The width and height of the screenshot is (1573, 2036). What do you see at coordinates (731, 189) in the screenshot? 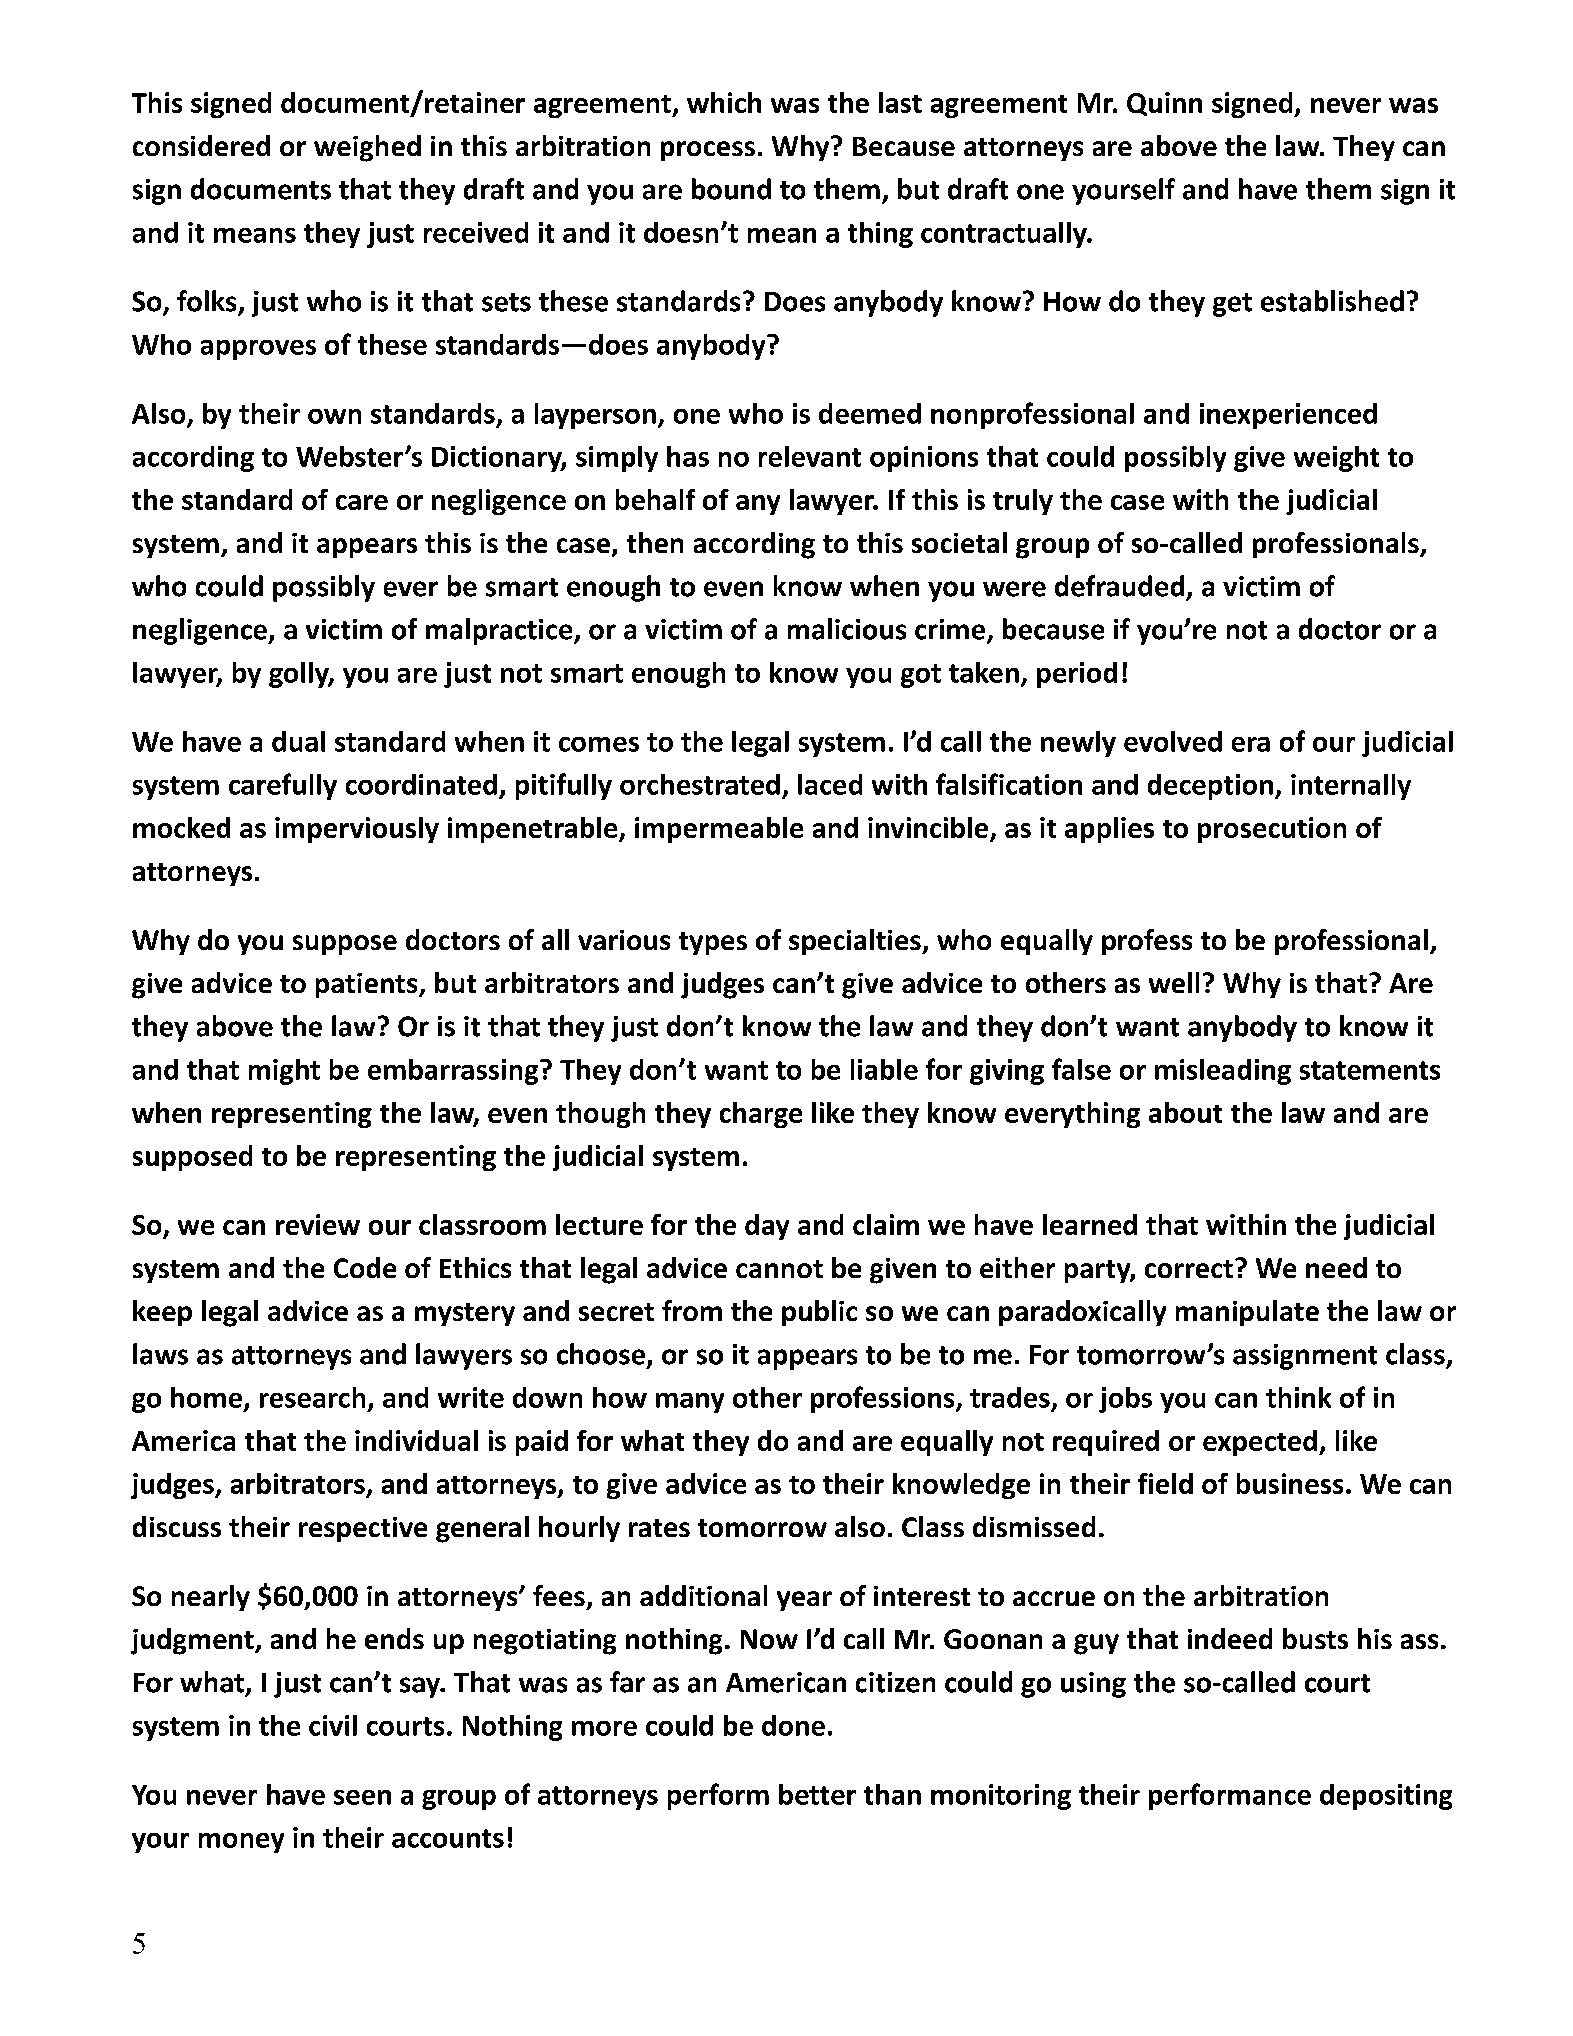
I see `bound` at bounding box center [731, 189].
